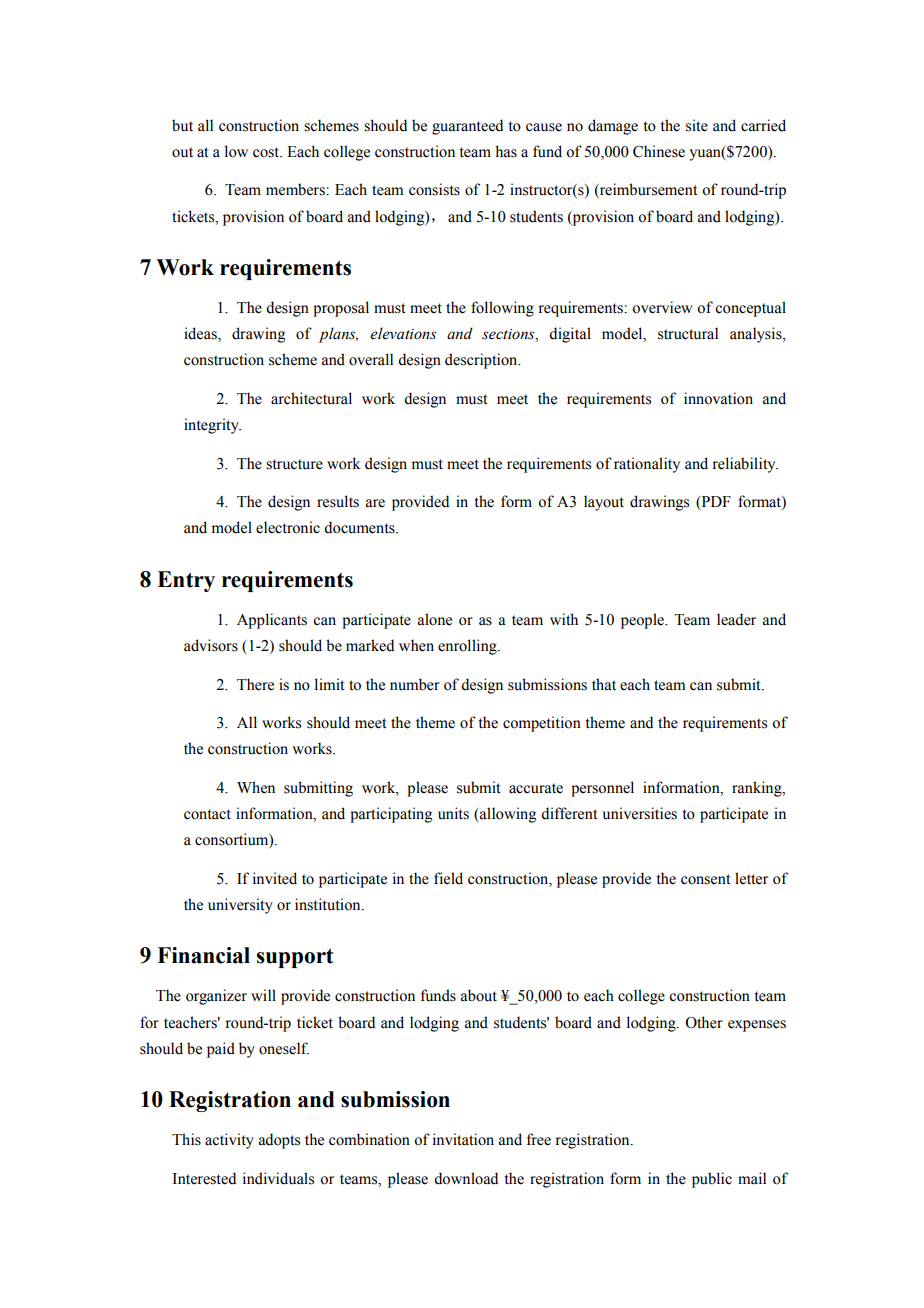  What do you see at coordinates (463, 1139) in the screenshot?
I see `invitation` at bounding box center [463, 1139].
